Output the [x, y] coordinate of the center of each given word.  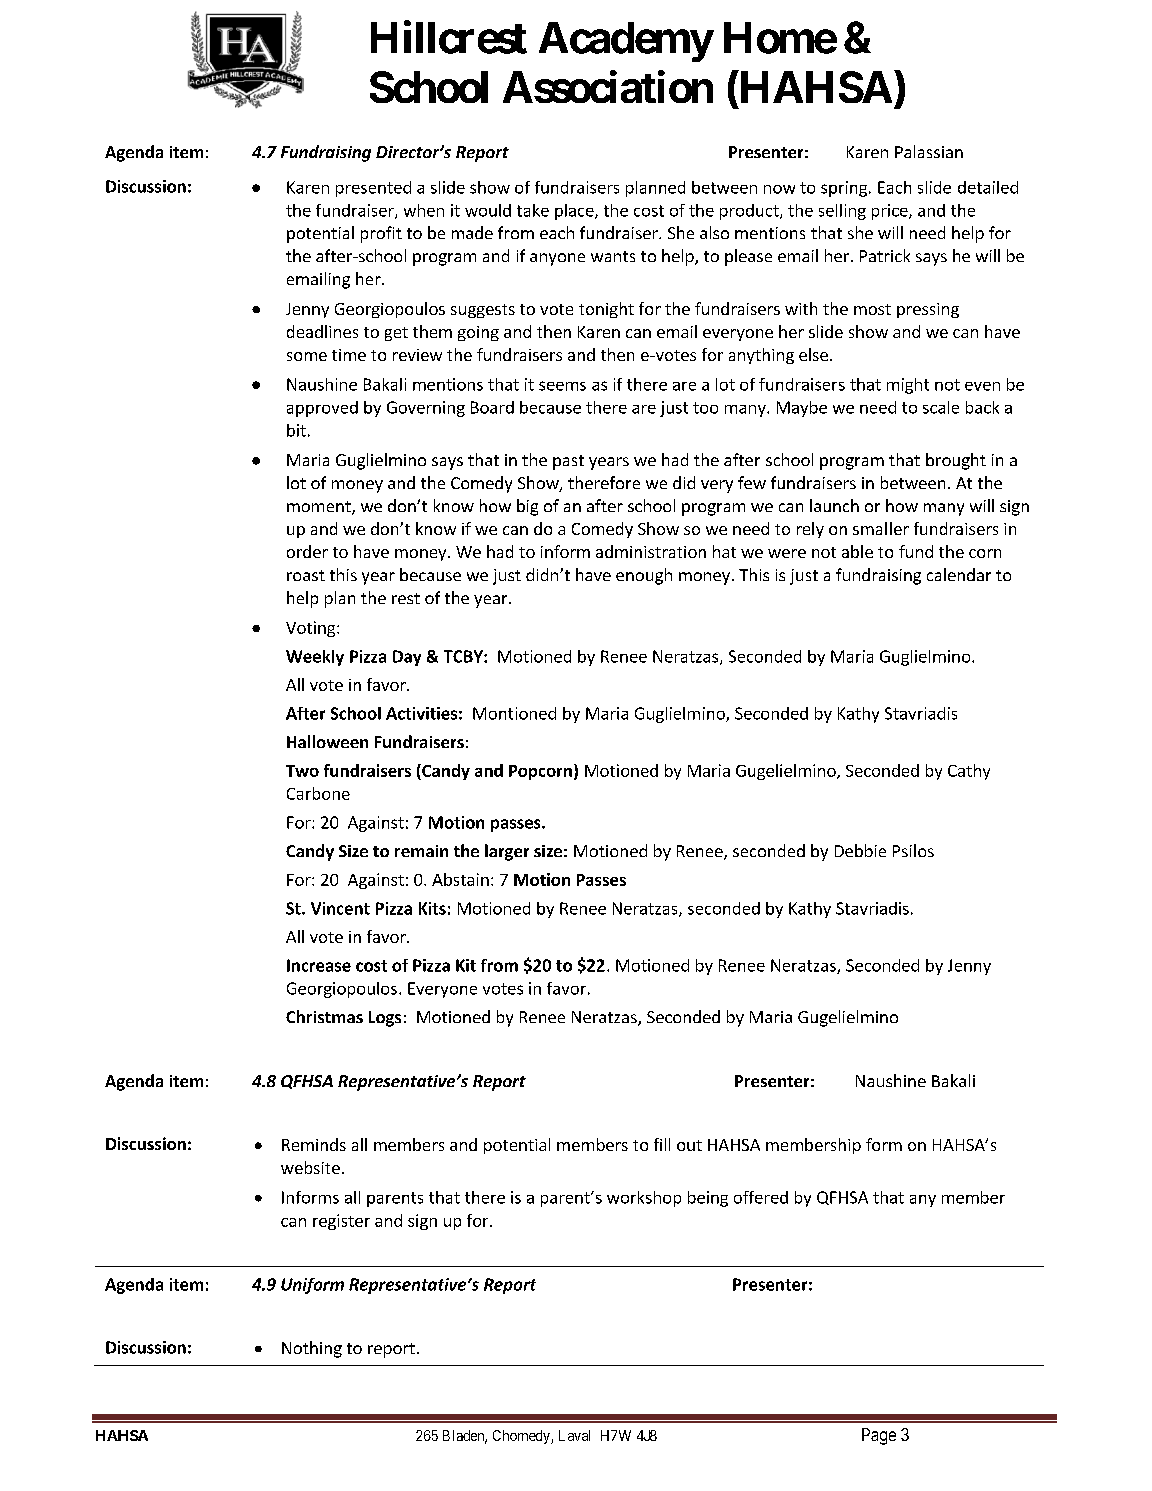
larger [507, 852]
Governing [426, 409]
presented [373, 189]
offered [761, 1197]
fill [662, 1144]
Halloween [327, 741]
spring [844, 189]
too [705, 408]
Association [608, 87]
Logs [385, 1019]
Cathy [969, 772]
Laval [574, 1435]
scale [941, 407]
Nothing [312, 1349]
